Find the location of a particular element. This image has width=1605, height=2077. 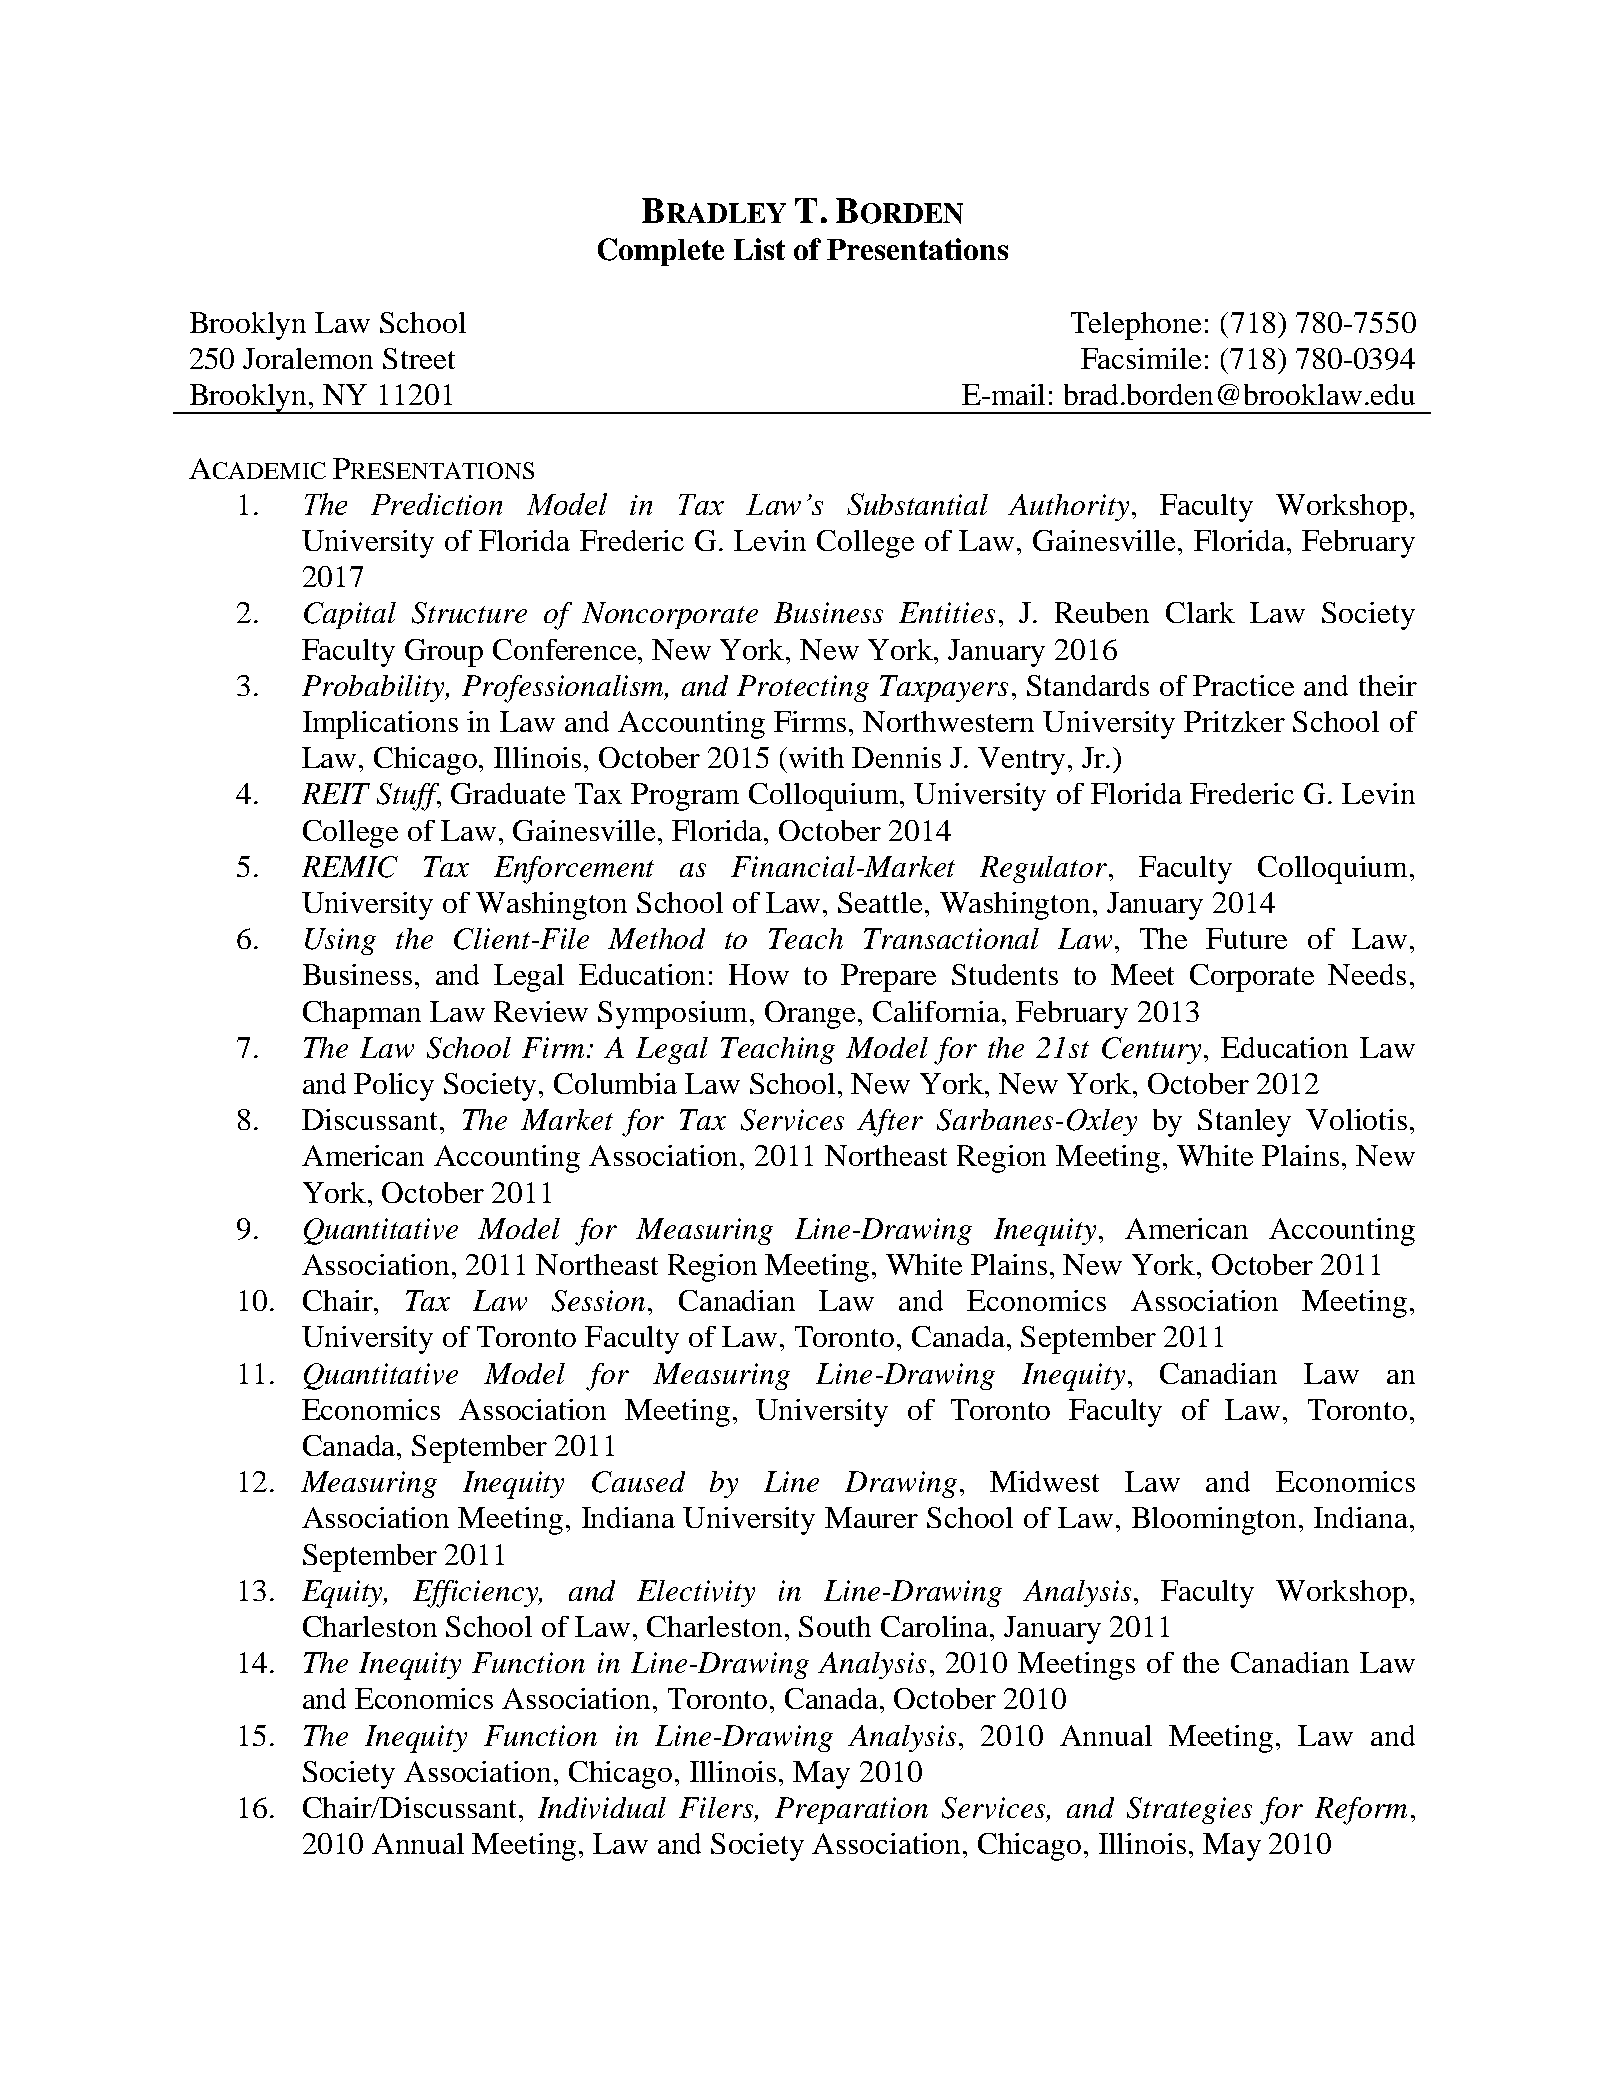

List is located at coordinates (759, 249).
